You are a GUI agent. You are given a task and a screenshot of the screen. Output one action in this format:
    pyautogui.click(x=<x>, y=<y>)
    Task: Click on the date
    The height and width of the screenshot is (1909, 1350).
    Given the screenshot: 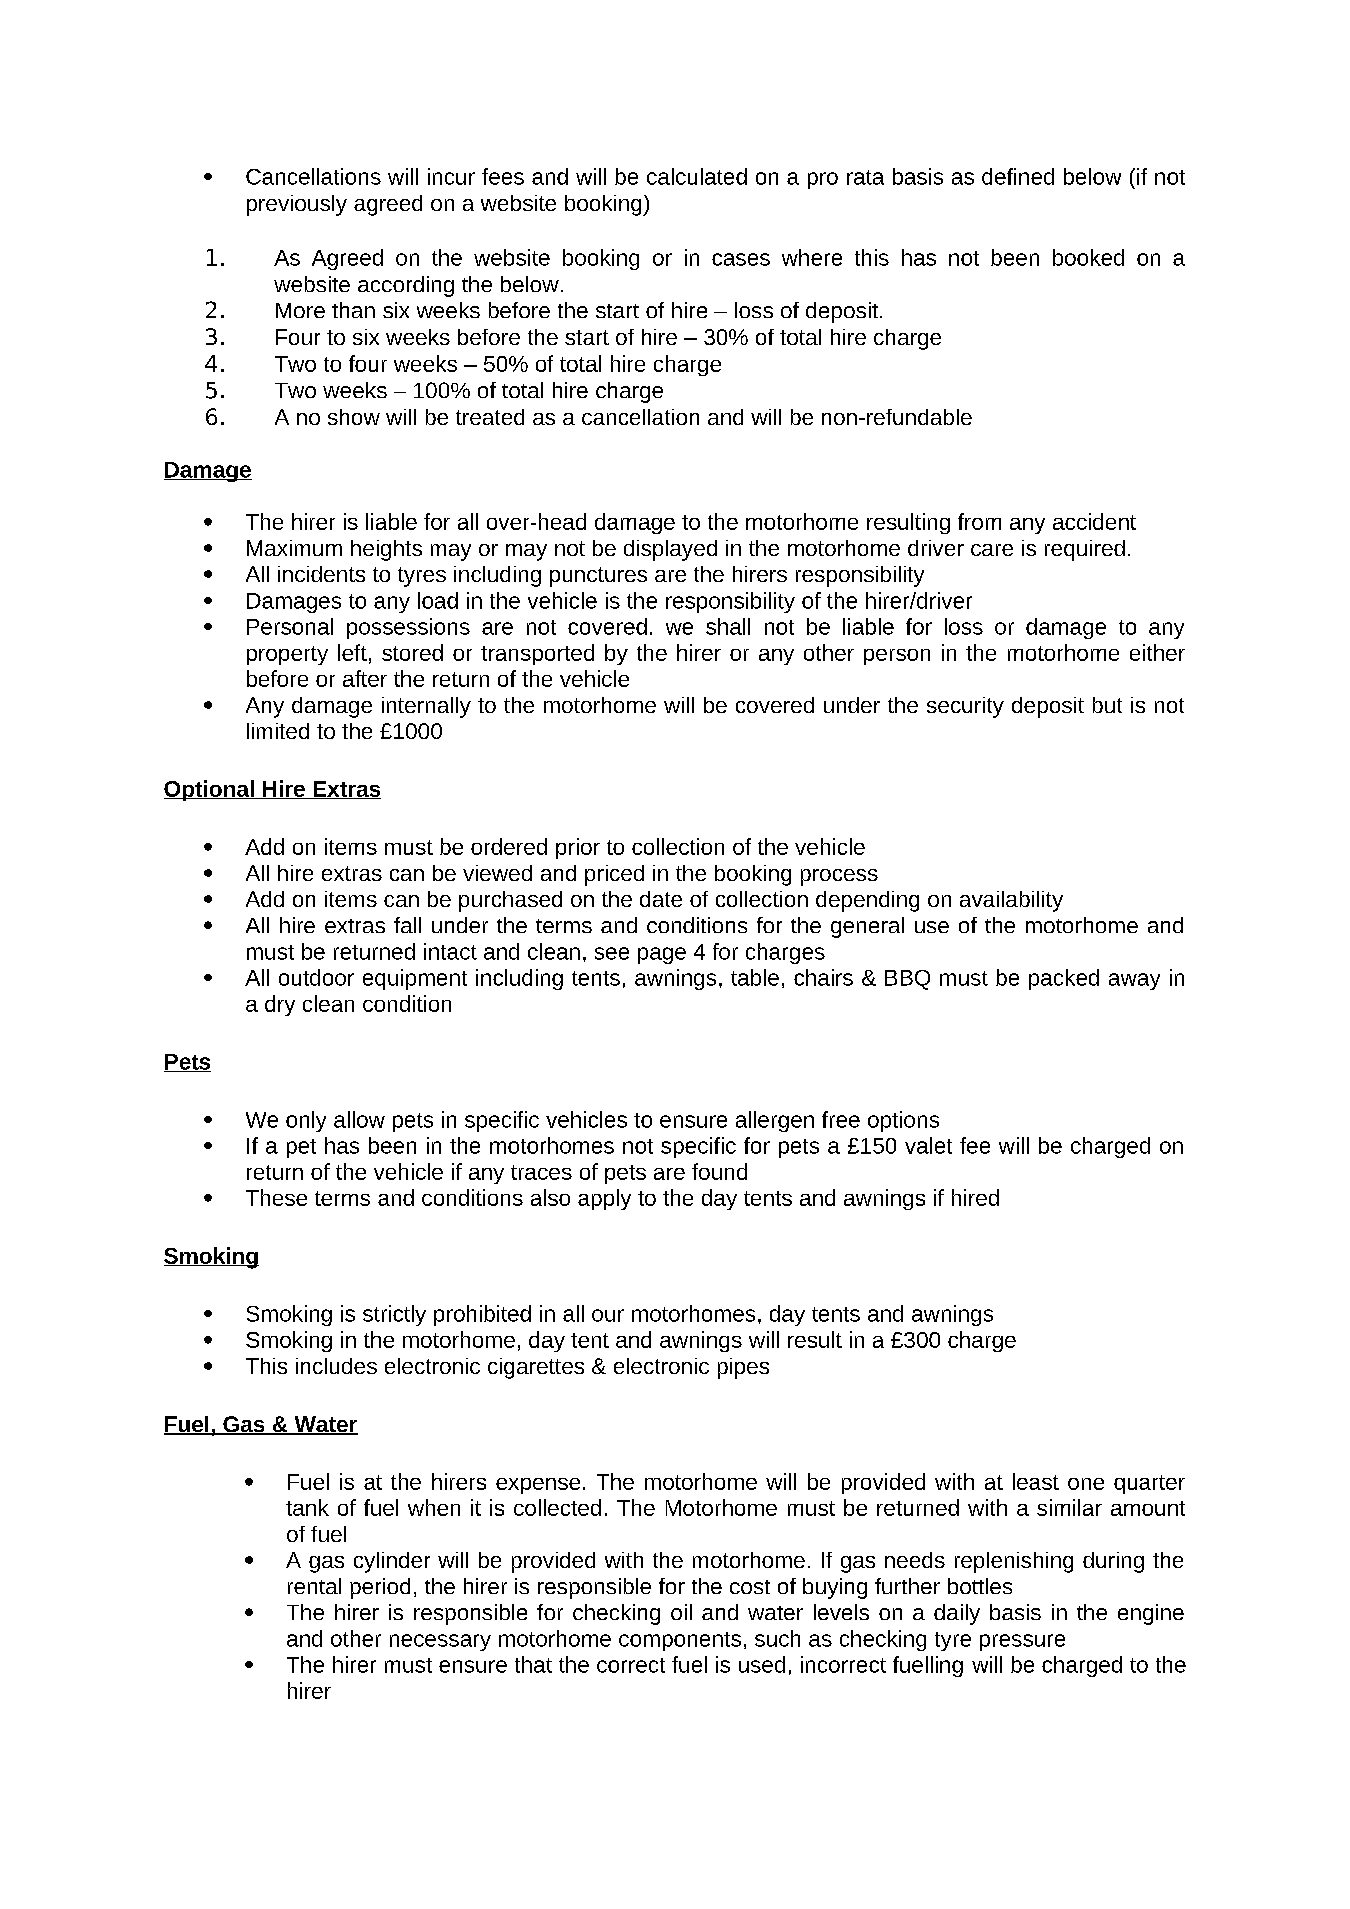 What is the action you would take?
    pyautogui.click(x=661, y=899)
